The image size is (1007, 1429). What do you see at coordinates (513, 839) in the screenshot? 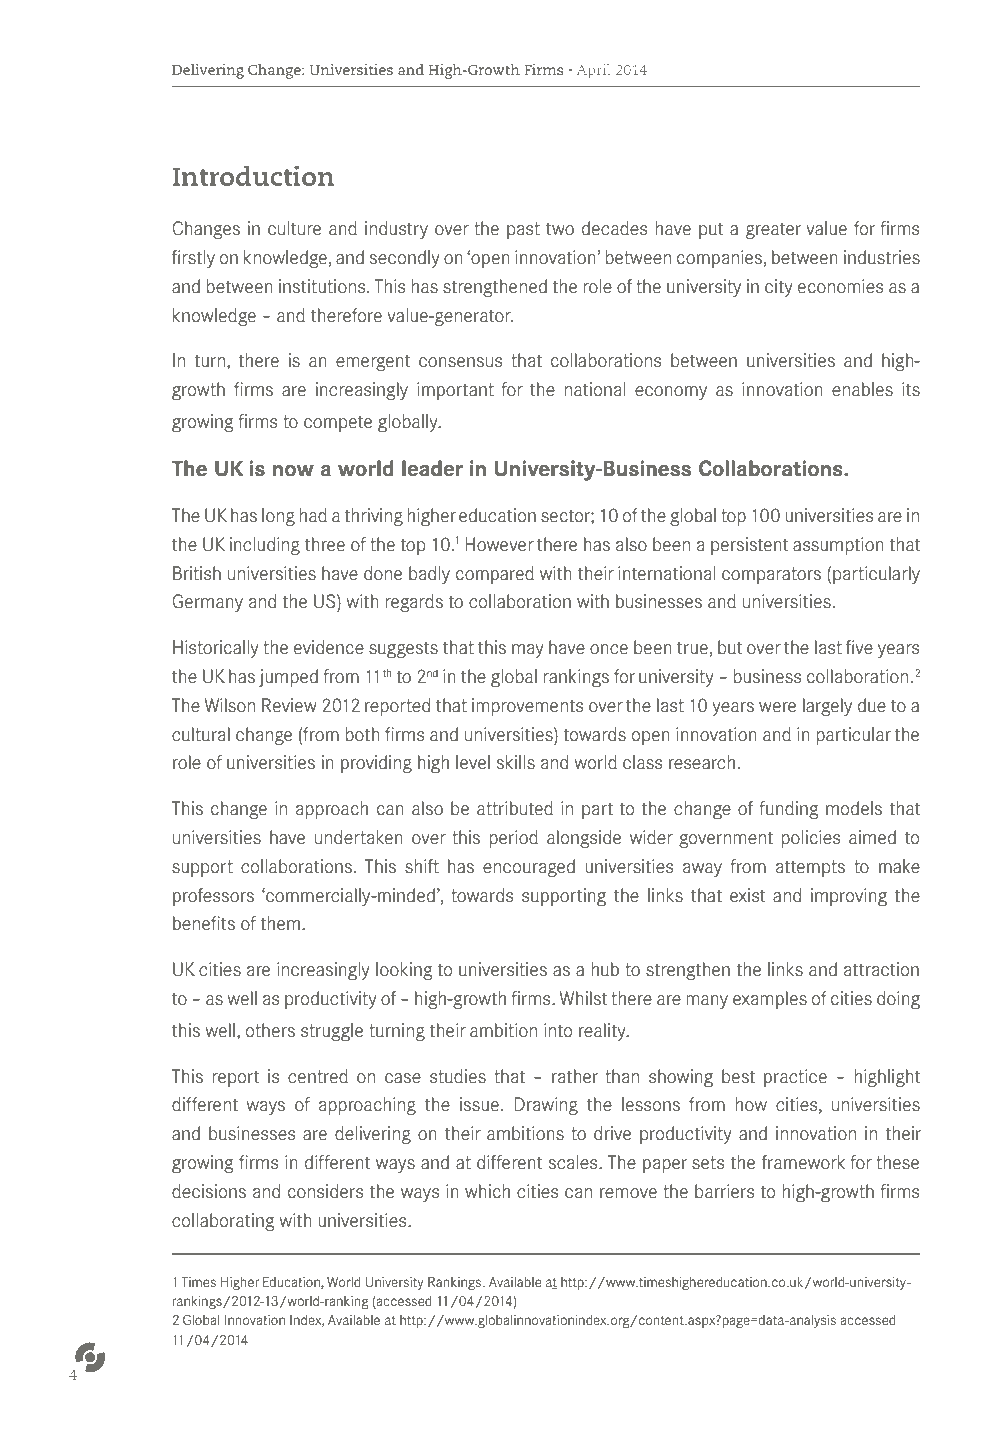
I see `period` at bounding box center [513, 839].
